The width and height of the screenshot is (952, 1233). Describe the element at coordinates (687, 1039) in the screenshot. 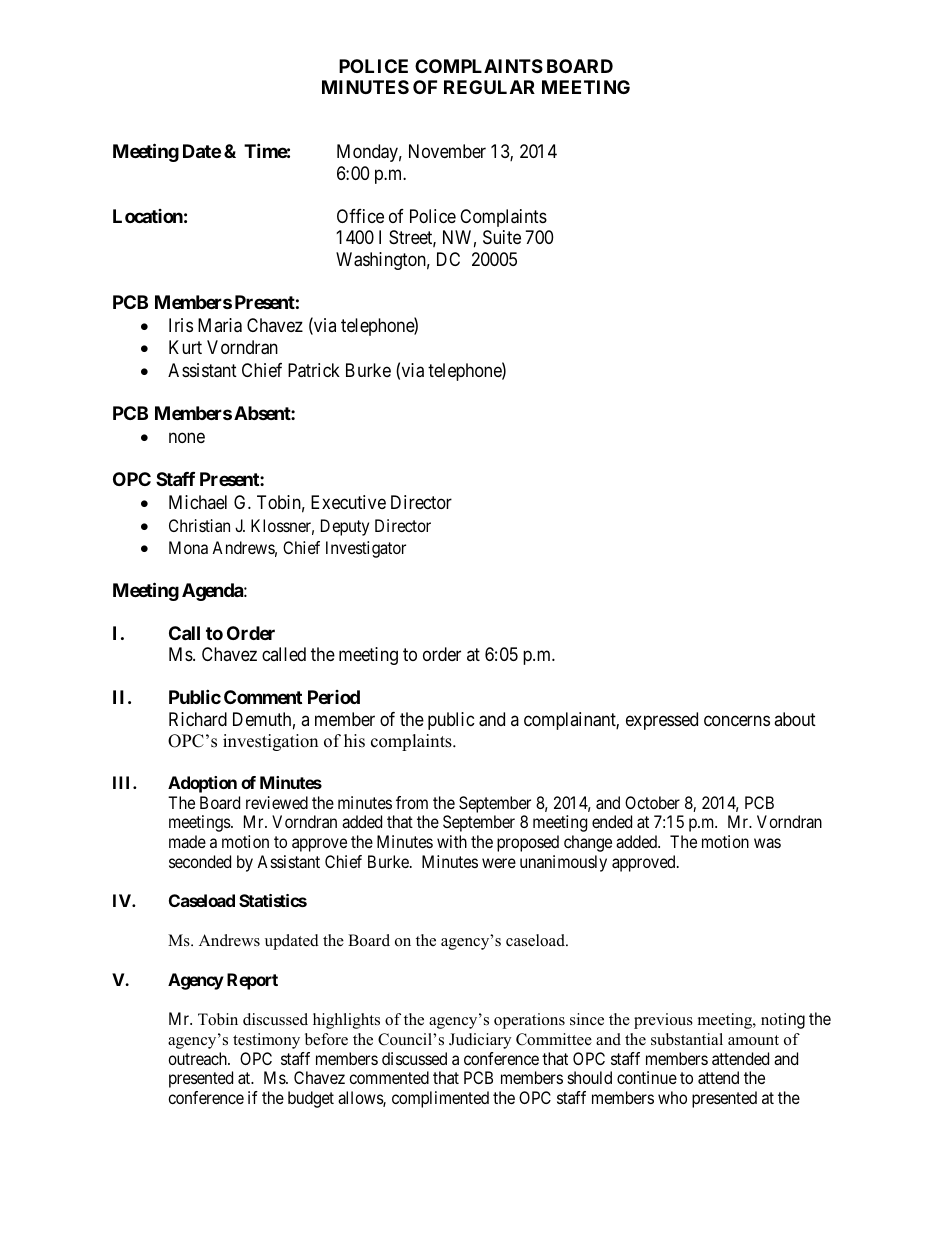

I see `substantial` at that location.
